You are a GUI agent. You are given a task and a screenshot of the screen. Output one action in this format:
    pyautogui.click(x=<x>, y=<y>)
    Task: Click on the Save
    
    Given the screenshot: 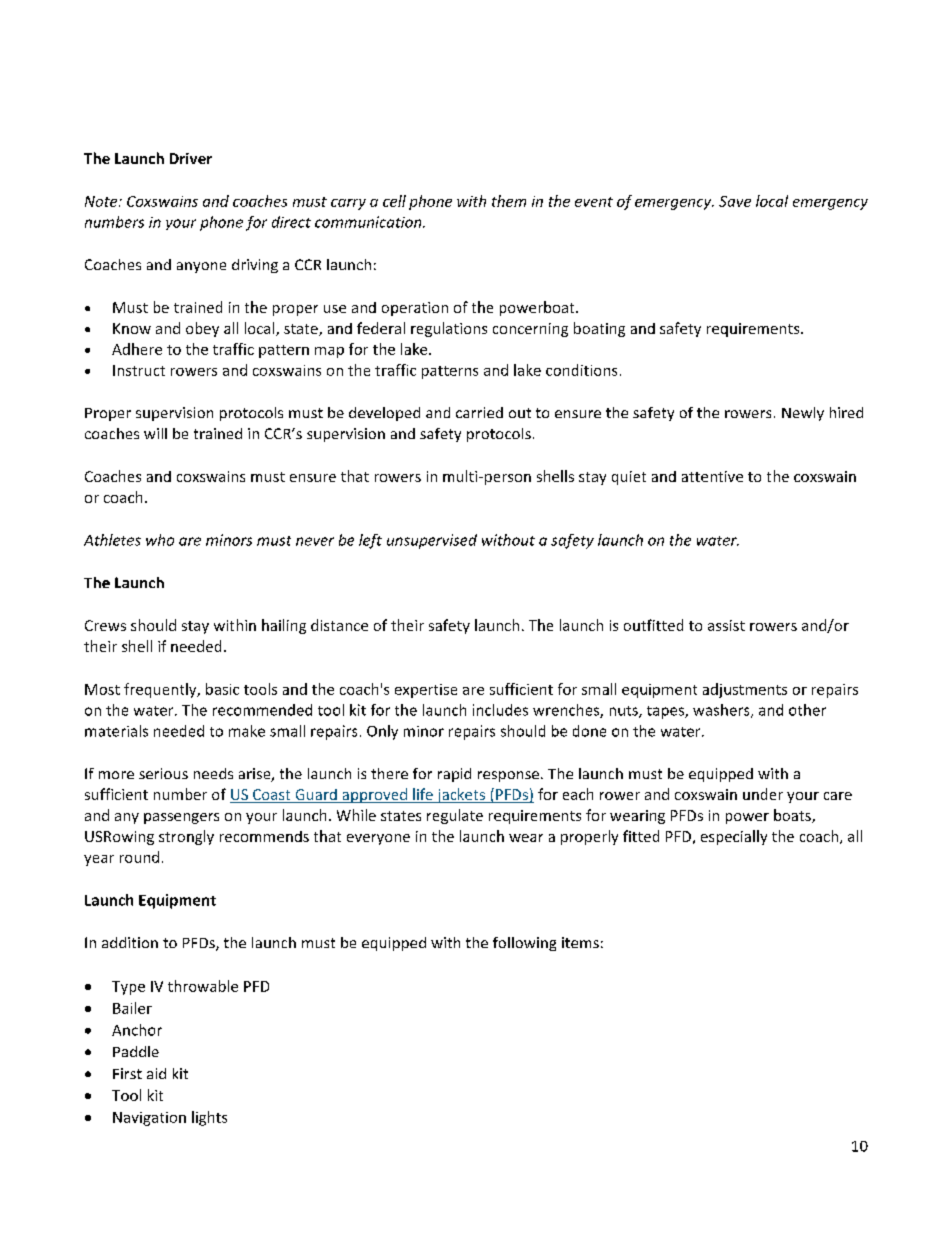 What is the action you would take?
    pyautogui.click(x=735, y=201)
